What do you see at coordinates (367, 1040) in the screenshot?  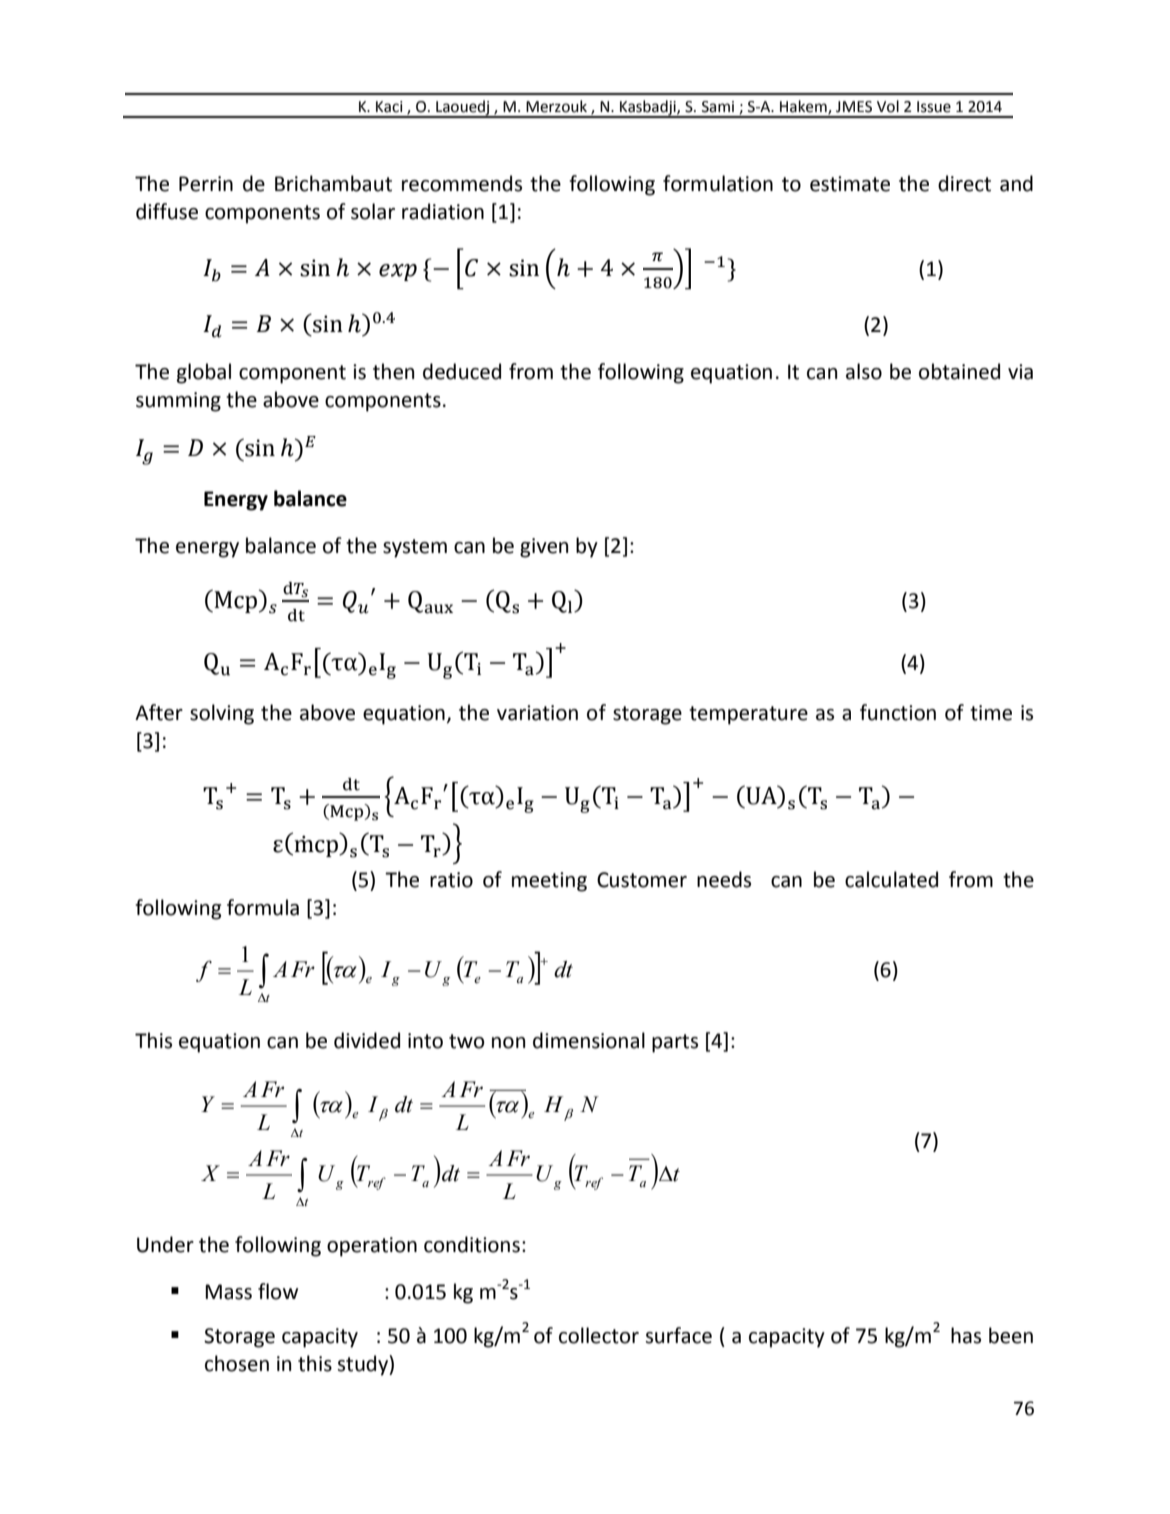 I see `divided` at bounding box center [367, 1040].
